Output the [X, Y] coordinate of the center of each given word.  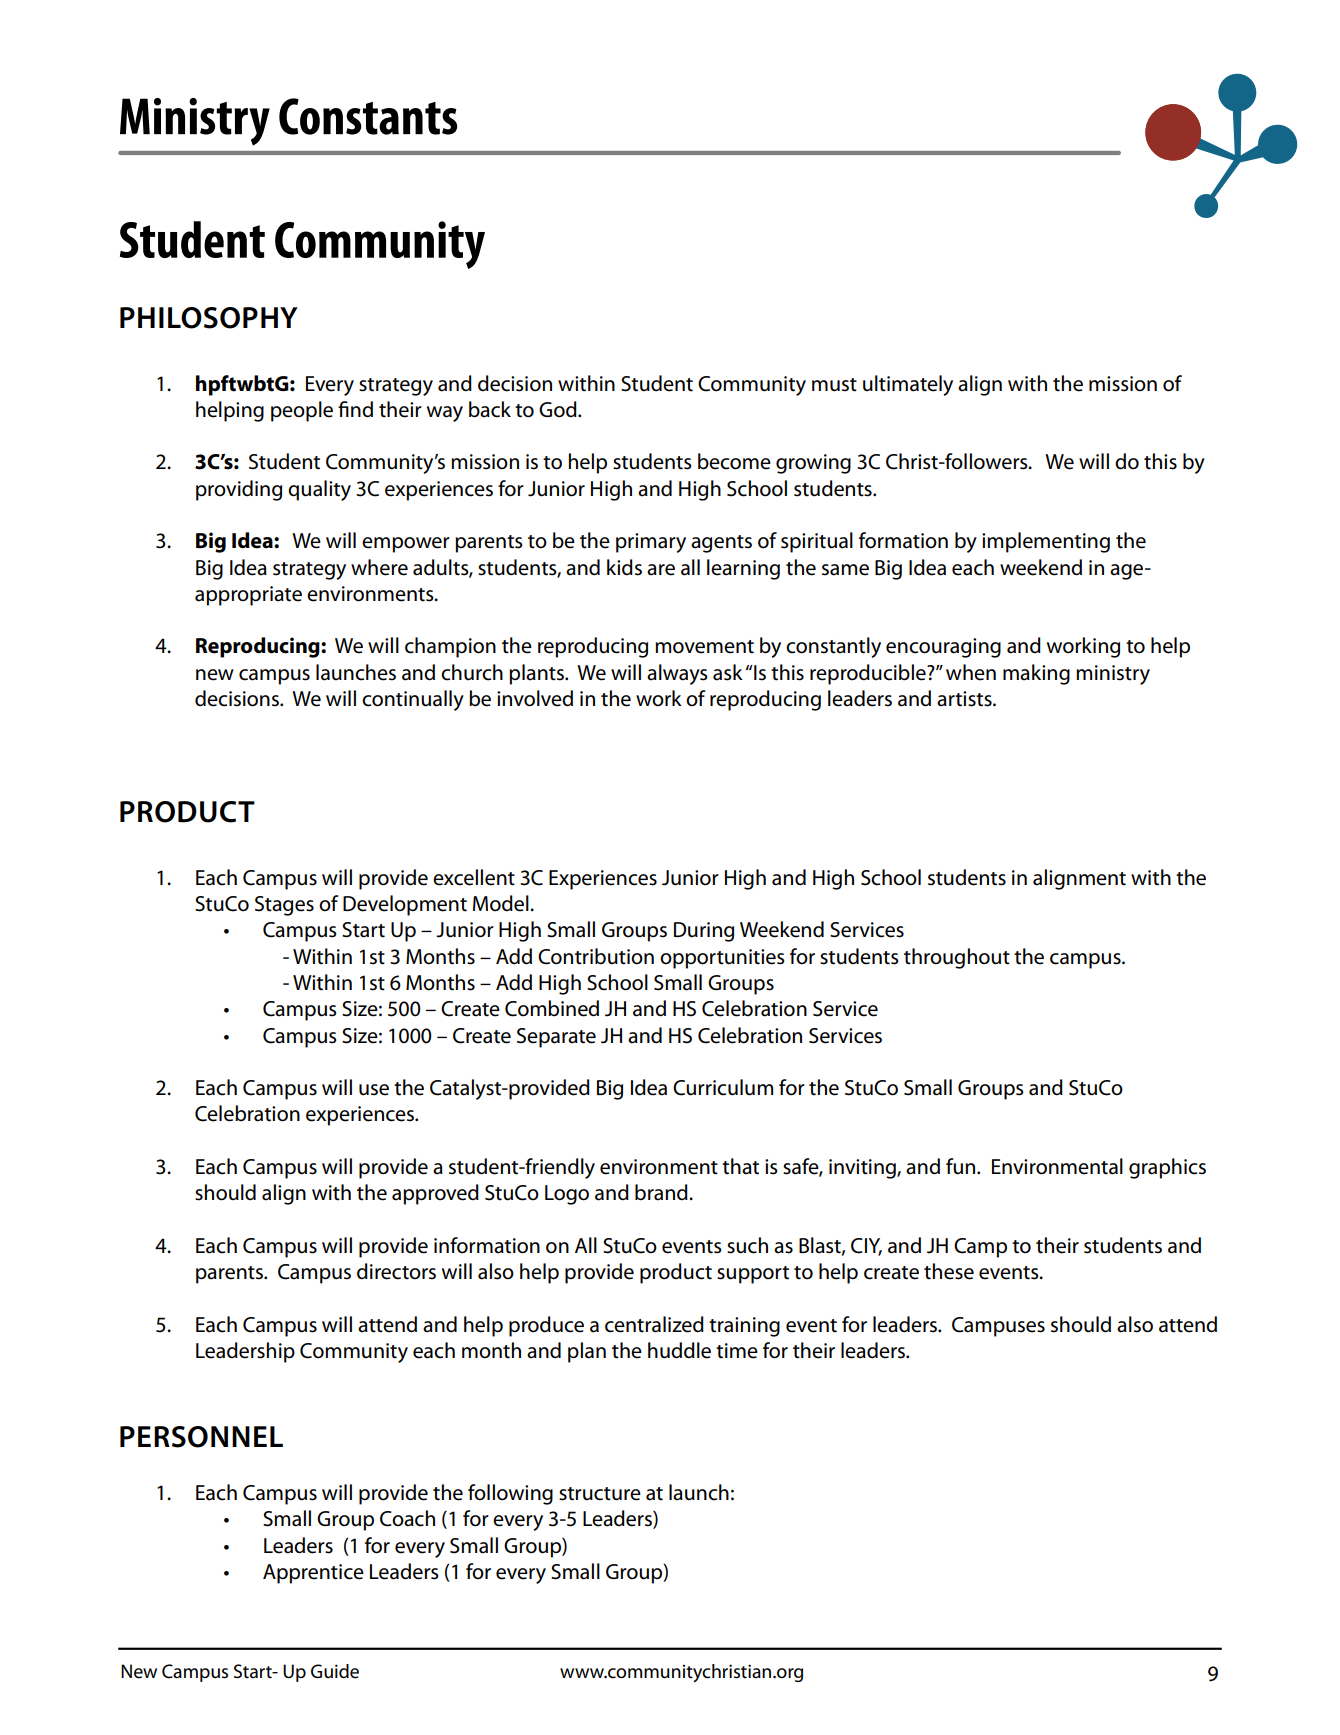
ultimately [908, 385]
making [1036, 674]
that [740, 1166]
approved [435, 1194]
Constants [368, 116]
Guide [335, 1671]
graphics [1167, 1168]
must [834, 385]
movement [704, 647]
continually [413, 700]
